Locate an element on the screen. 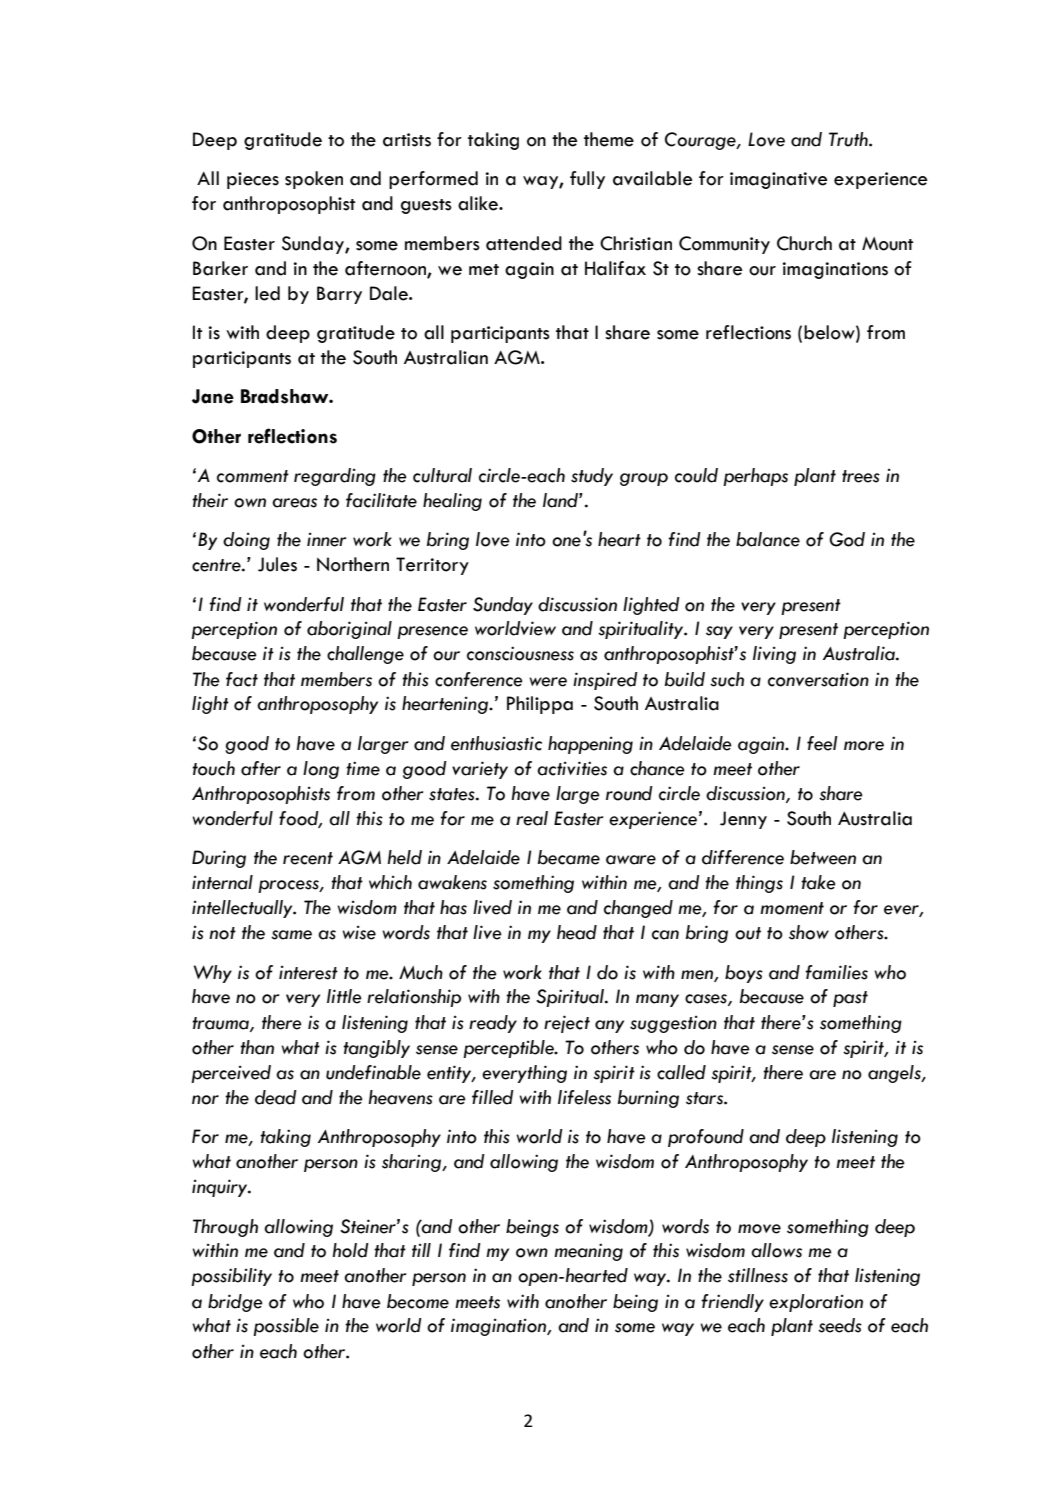 The width and height of the screenshot is (1057, 1495). meaning is located at coordinates (588, 1252).
